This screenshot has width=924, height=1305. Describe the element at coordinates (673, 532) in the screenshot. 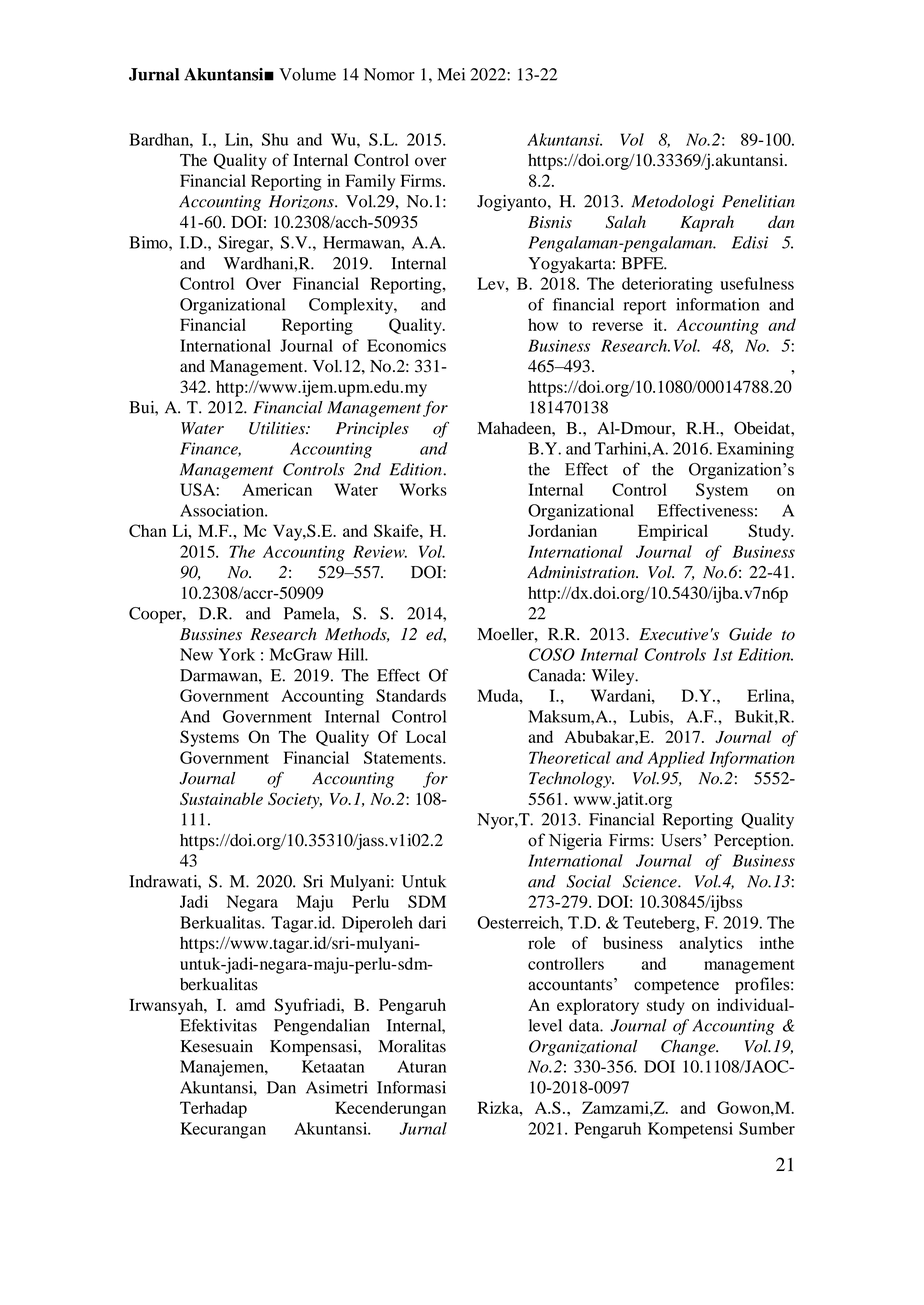

I see `Empirical` at that location.
